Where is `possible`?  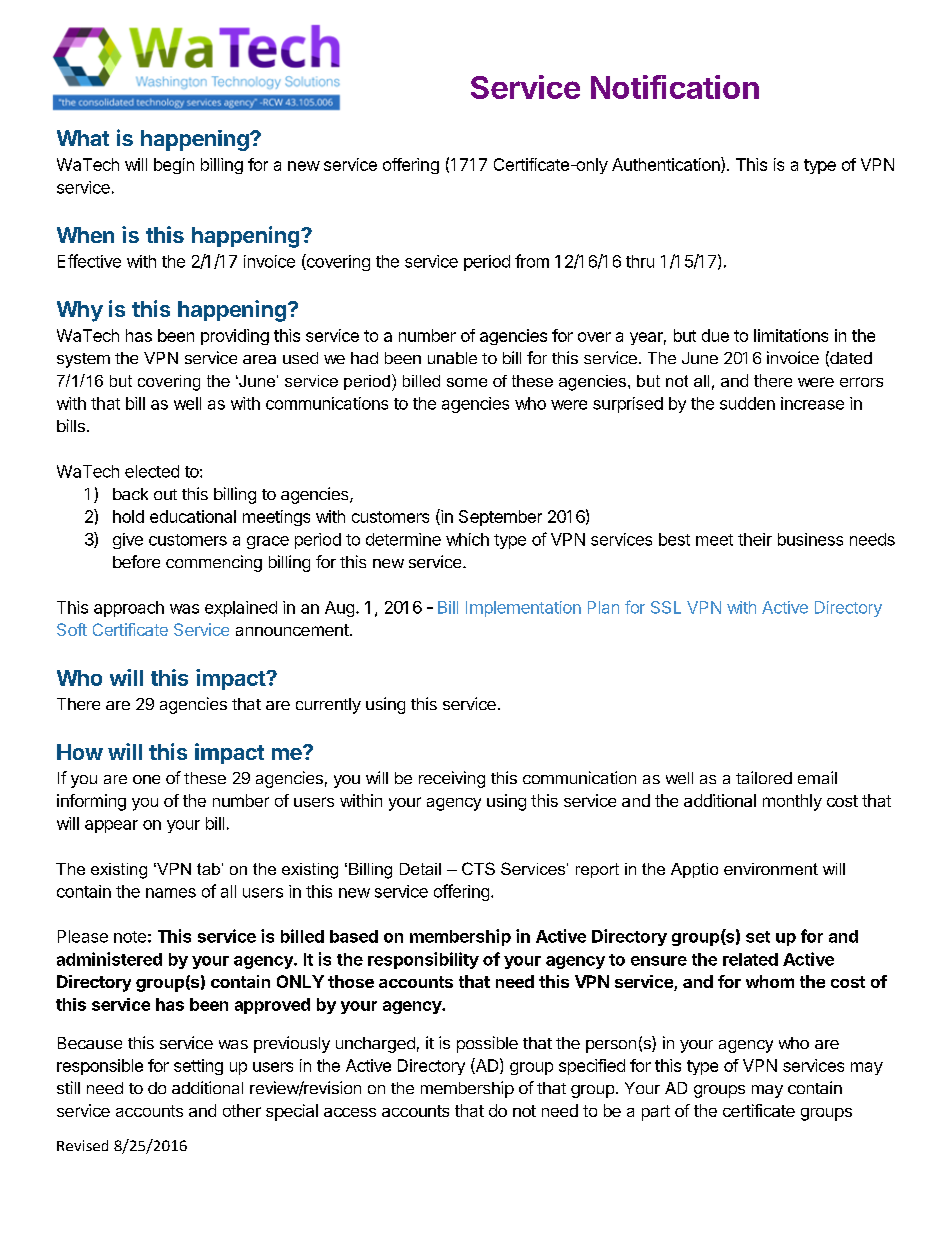
possible is located at coordinates (487, 1044).
